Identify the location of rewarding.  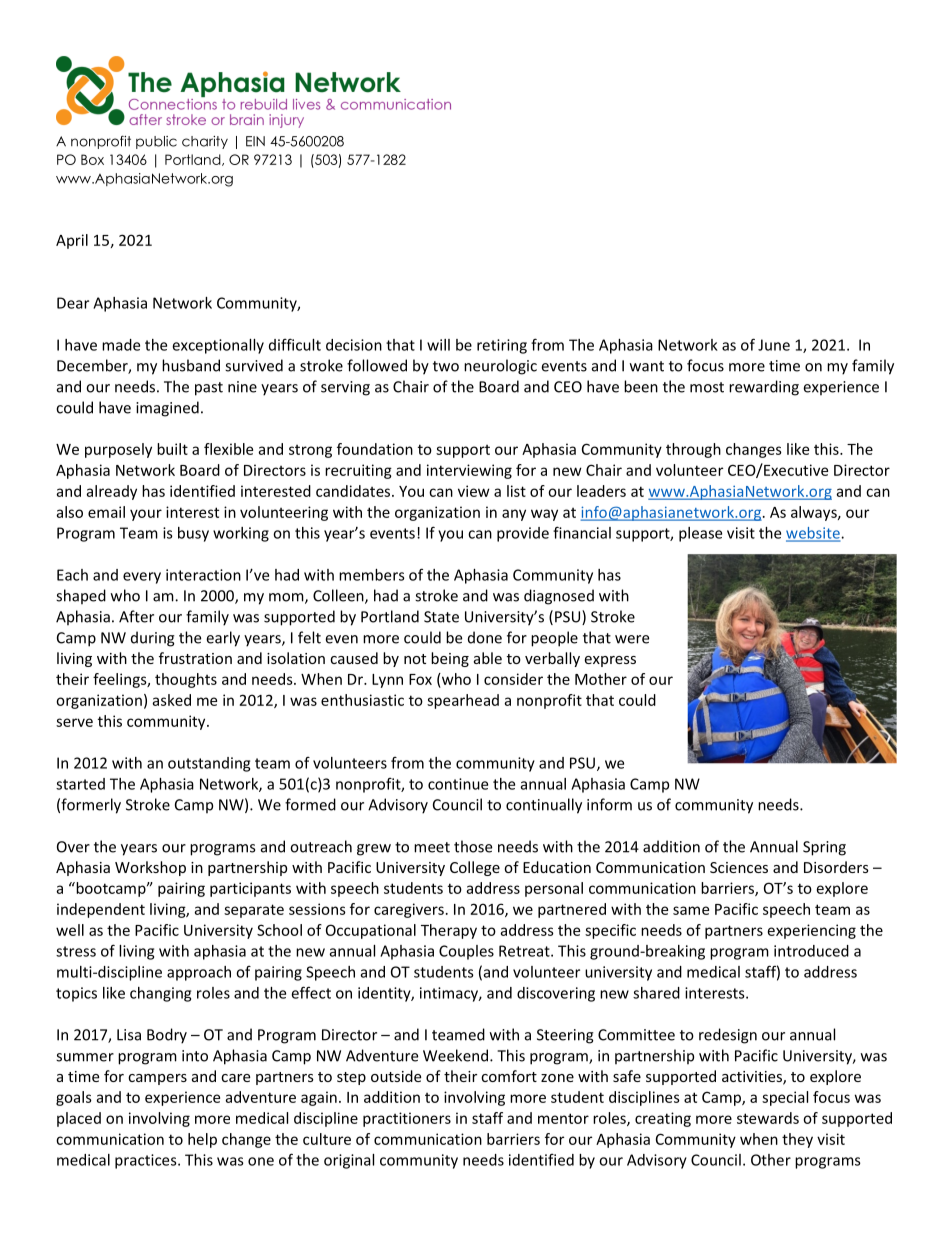
(764, 388).
